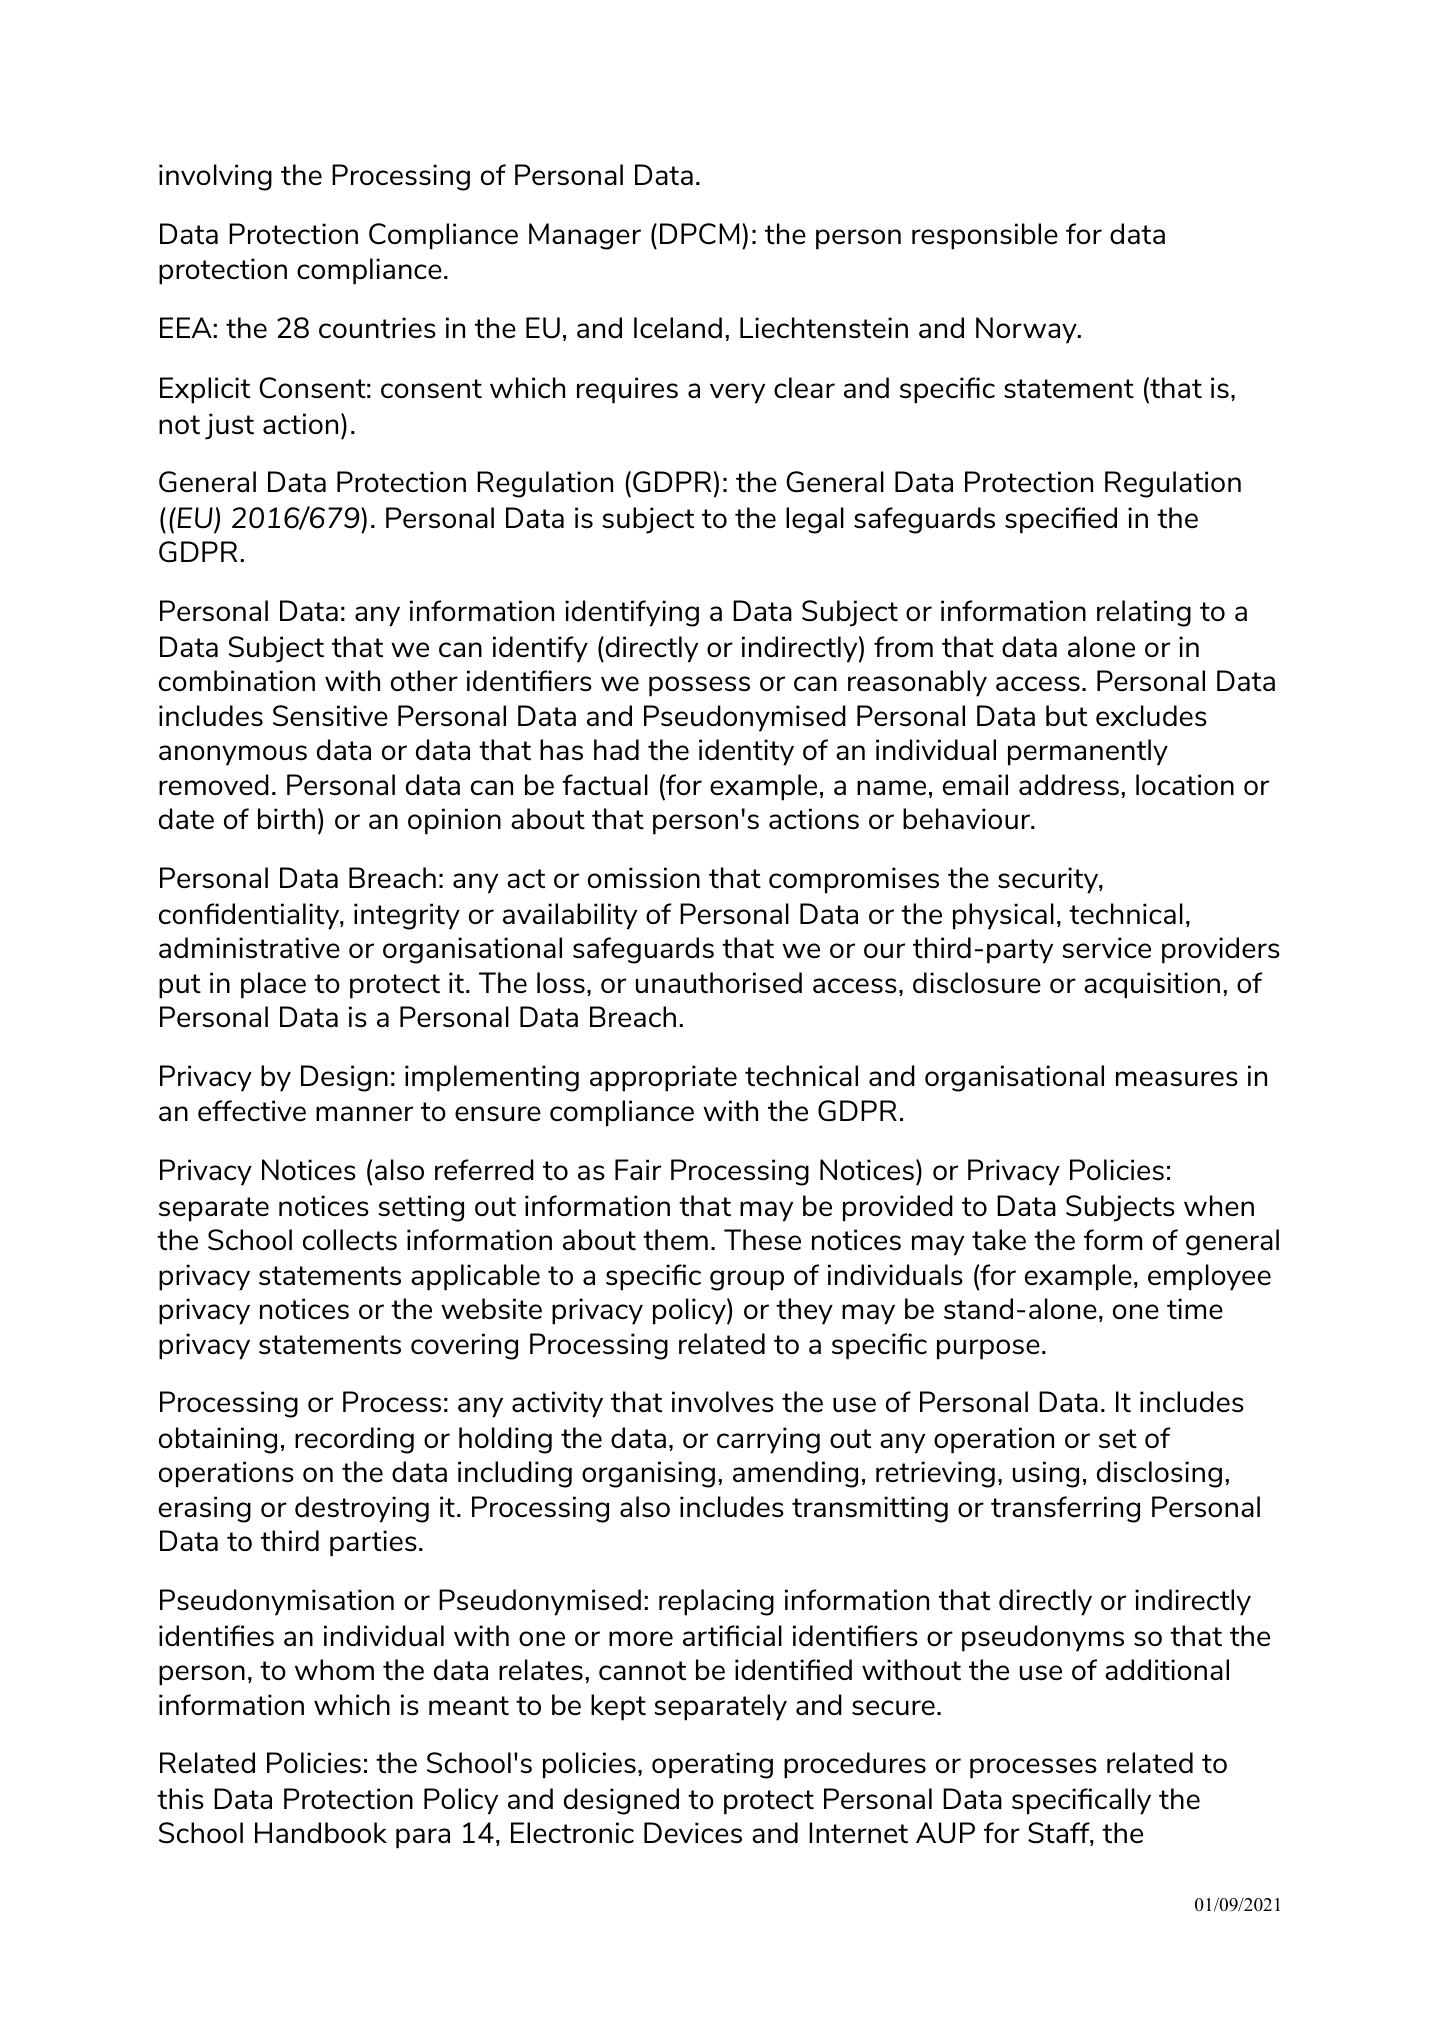 This screenshot has width=1442, height=2037. Describe the element at coordinates (237, 680) in the screenshot. I see `combination` at that location.
